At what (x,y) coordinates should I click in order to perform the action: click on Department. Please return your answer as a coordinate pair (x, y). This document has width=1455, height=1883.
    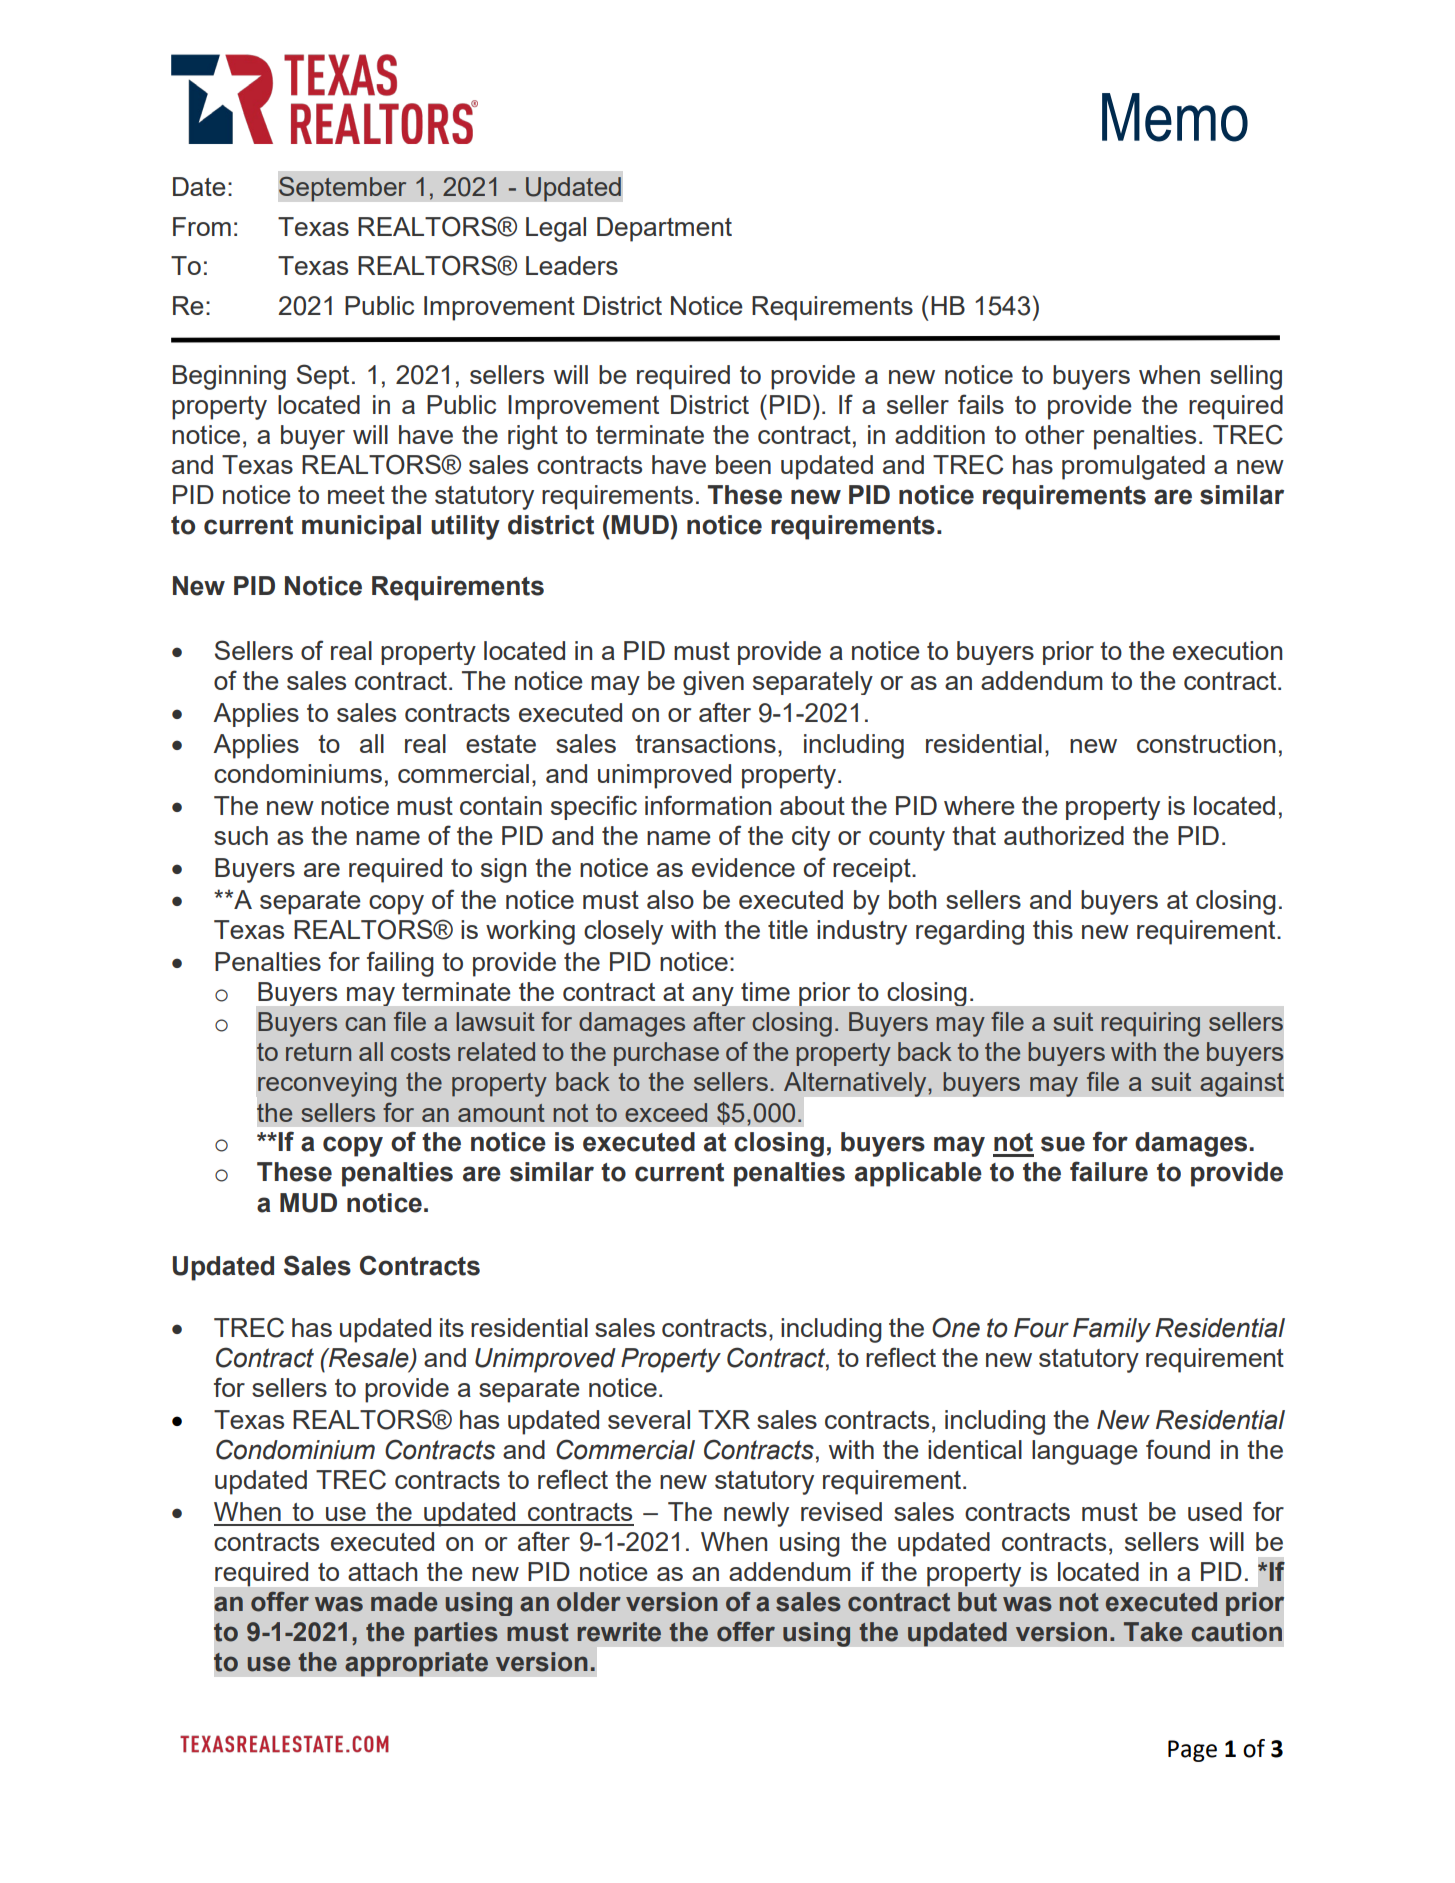
    Looking at the image, I should click on (664, 229).
